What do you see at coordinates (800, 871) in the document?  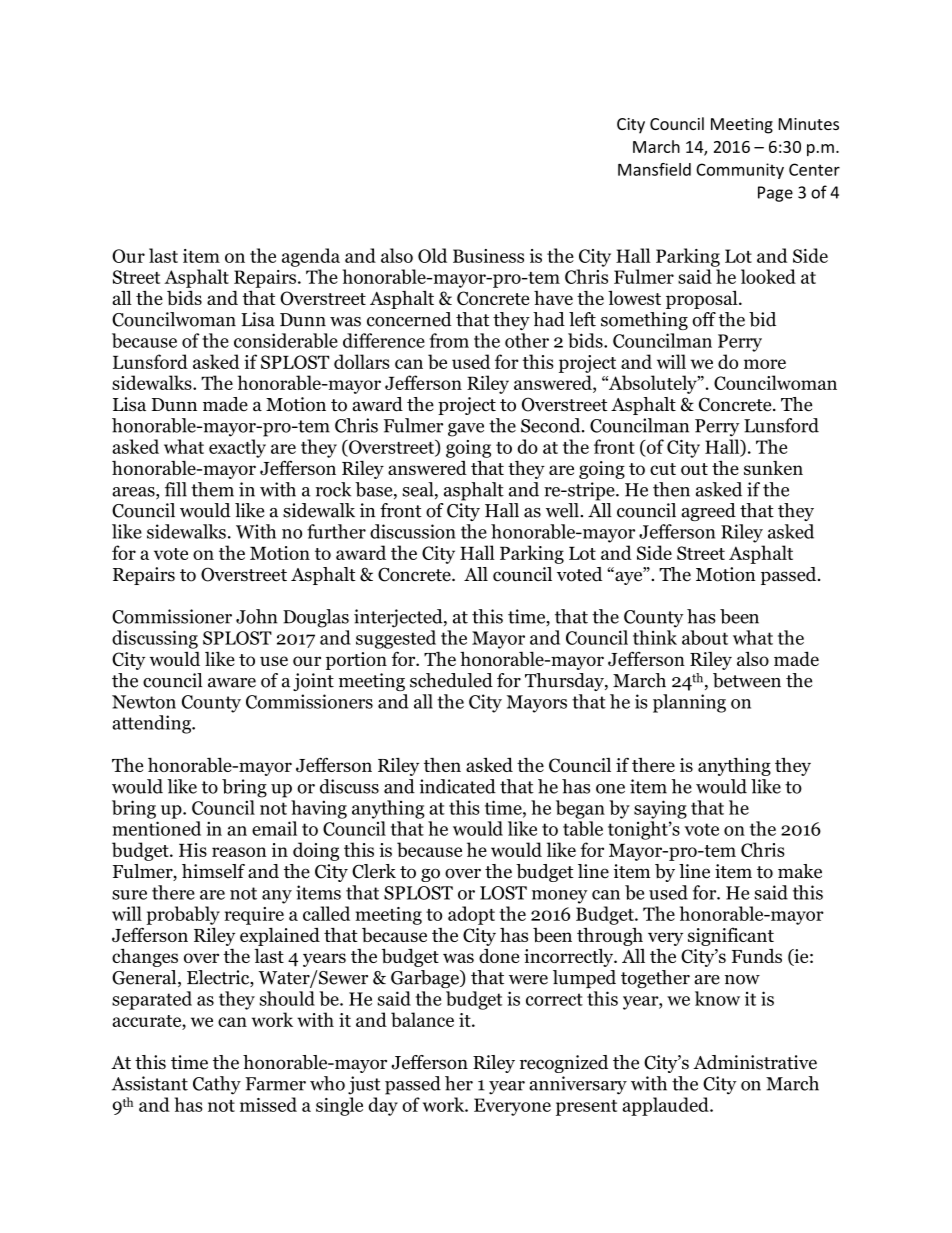 I see `make` at bounding box center [800, 871].
